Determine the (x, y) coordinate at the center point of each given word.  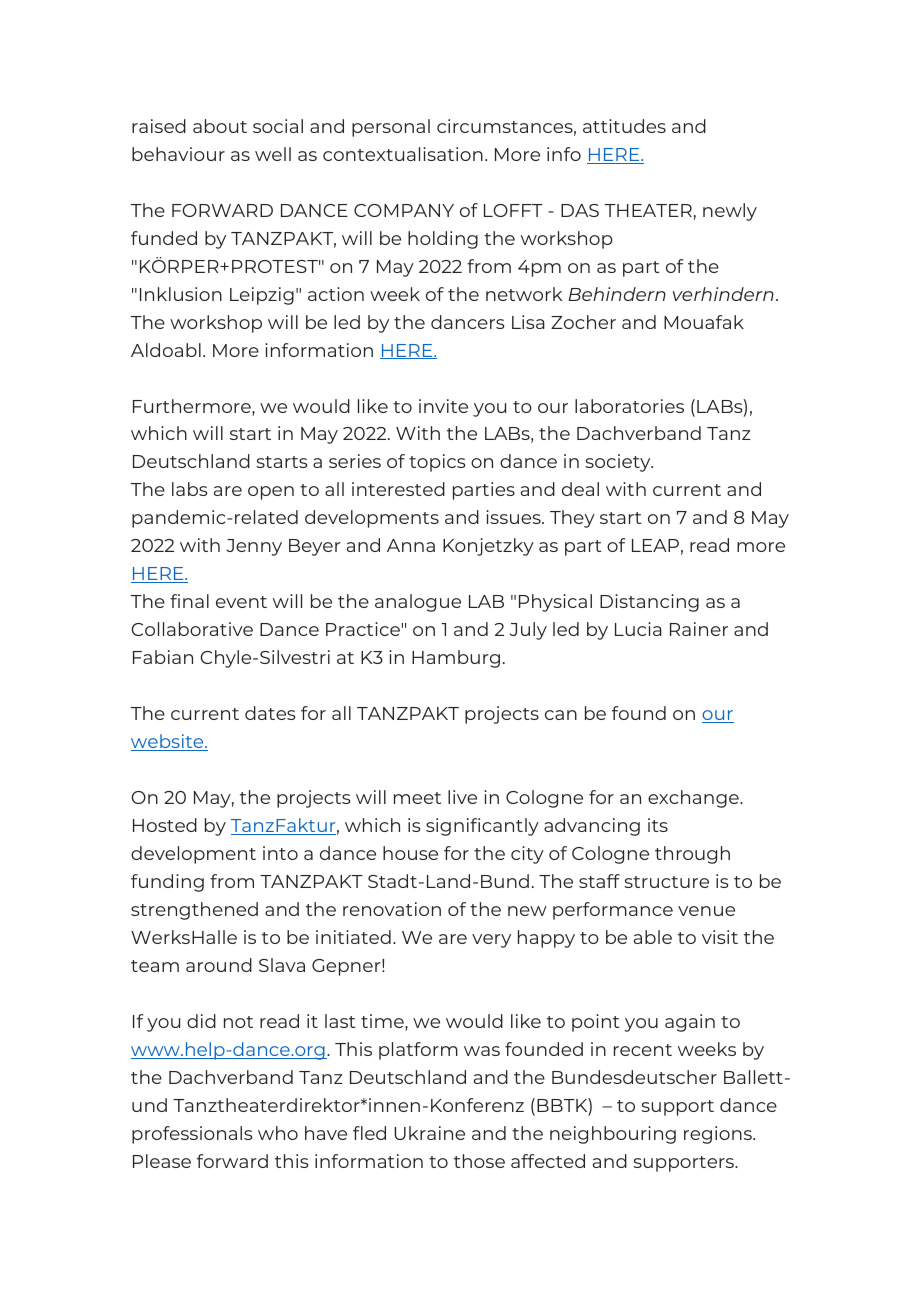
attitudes (624, 126)
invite (443, 406)
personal (391, 128)
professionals (192, 1135)
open (271, 493)
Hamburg (456, 659)
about (220, 126)
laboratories (629, 406)
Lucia (638, 629)
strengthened (194, 911)
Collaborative (192, 629)
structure (666, 882)
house (410, 853)
